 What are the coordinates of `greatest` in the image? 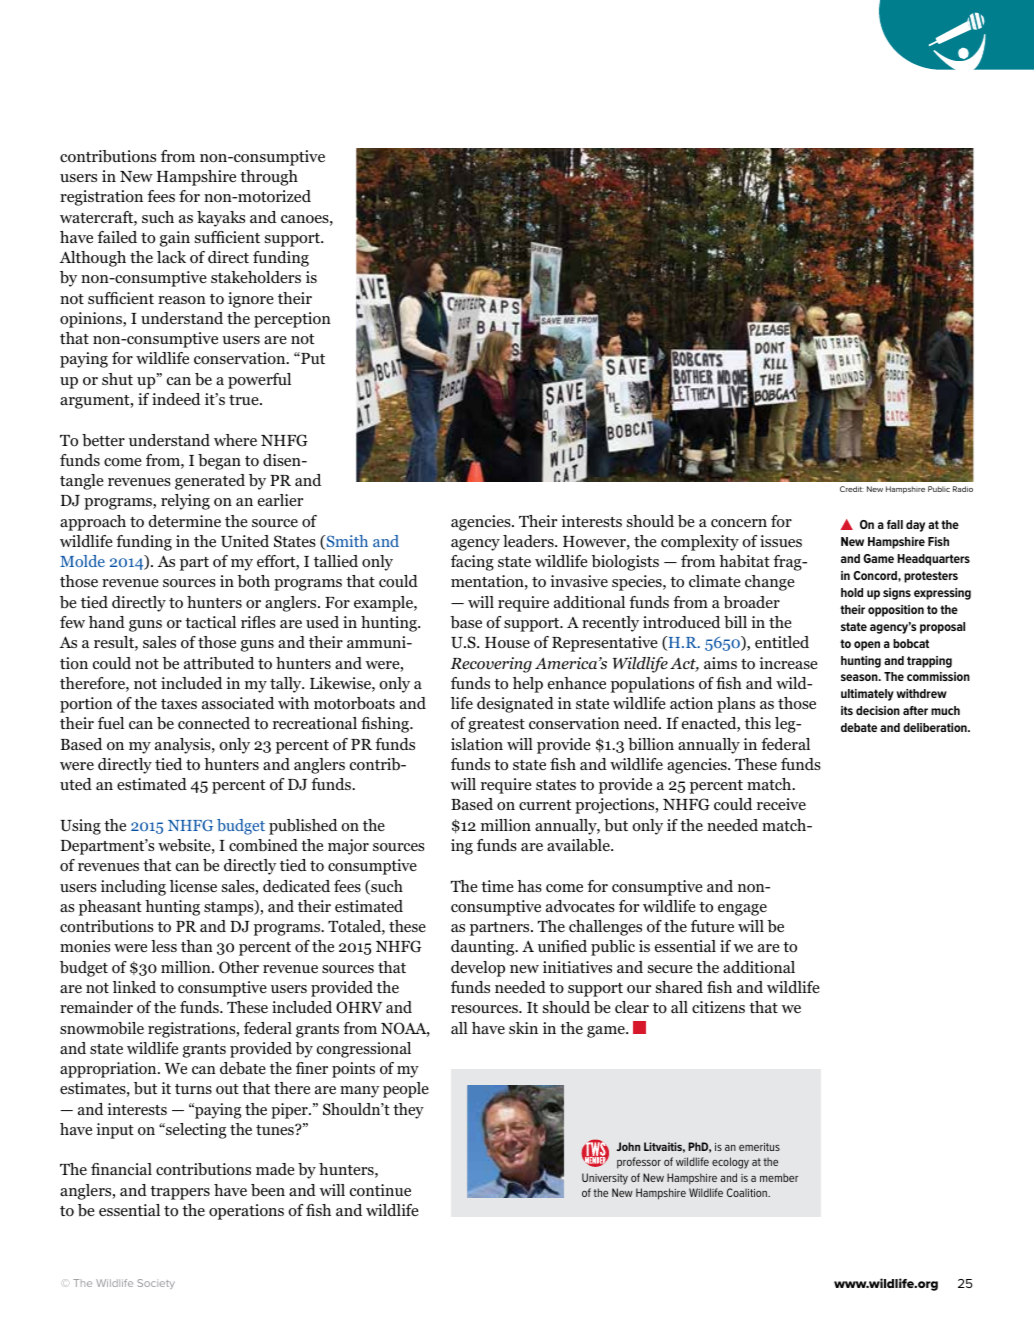 It's located at (496, 726).
